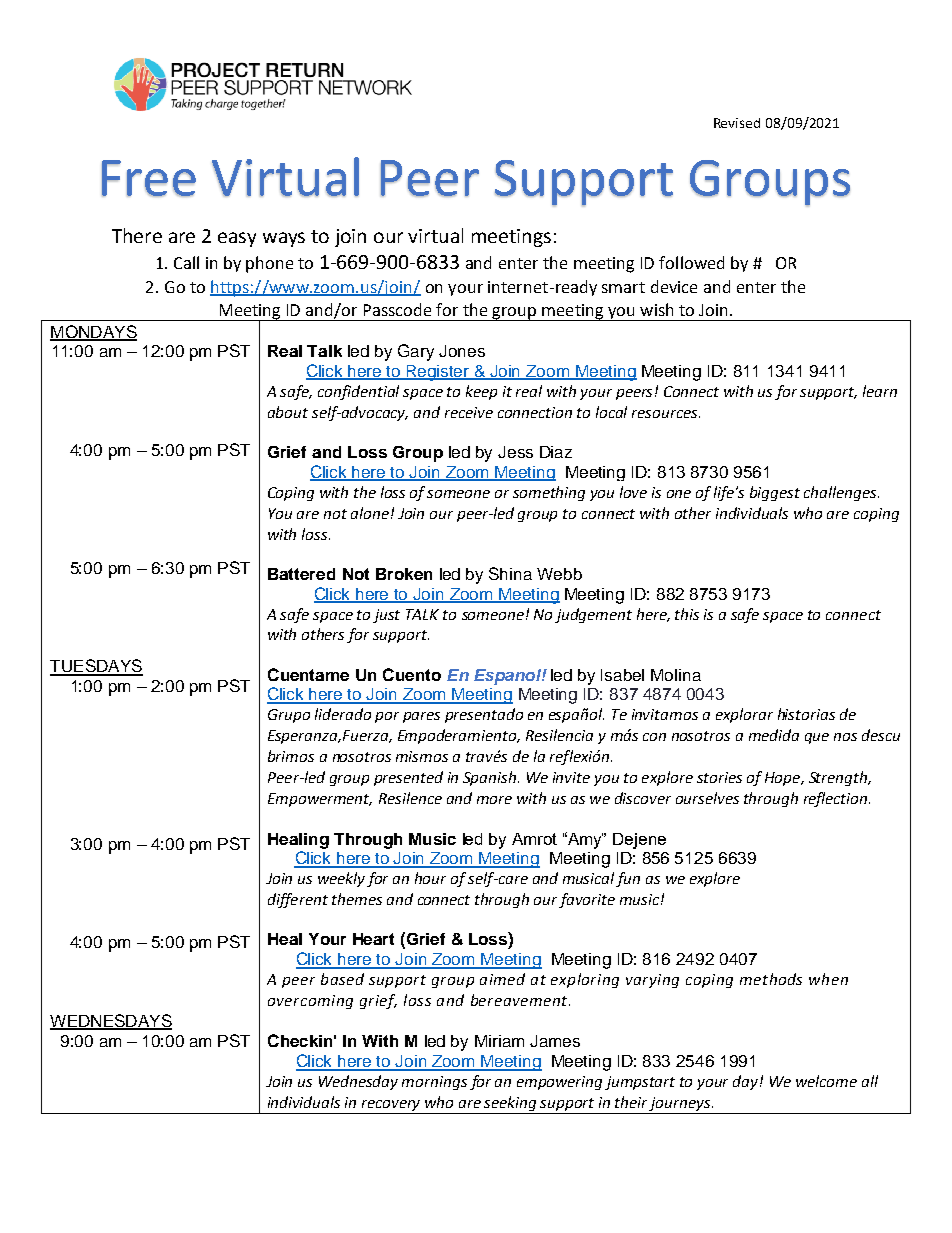 Image resolution: width=952 pixels, height=1233 pixels. What do you see at coordinates (559, 574) in the screenshot?
I see `Webb` at bounding box center [559, 574].
